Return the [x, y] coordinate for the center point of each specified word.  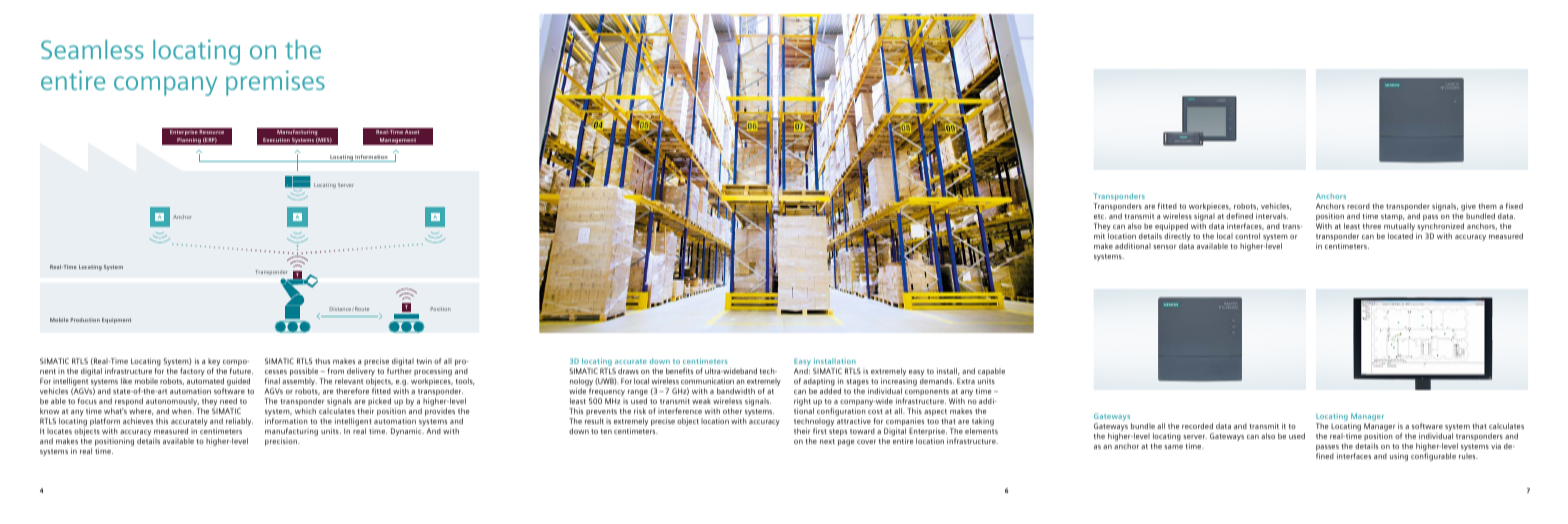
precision [282, 442]
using [1399, 457]
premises [275, 83]
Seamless [92, 49]
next [827, 441]
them [1487, 206]
